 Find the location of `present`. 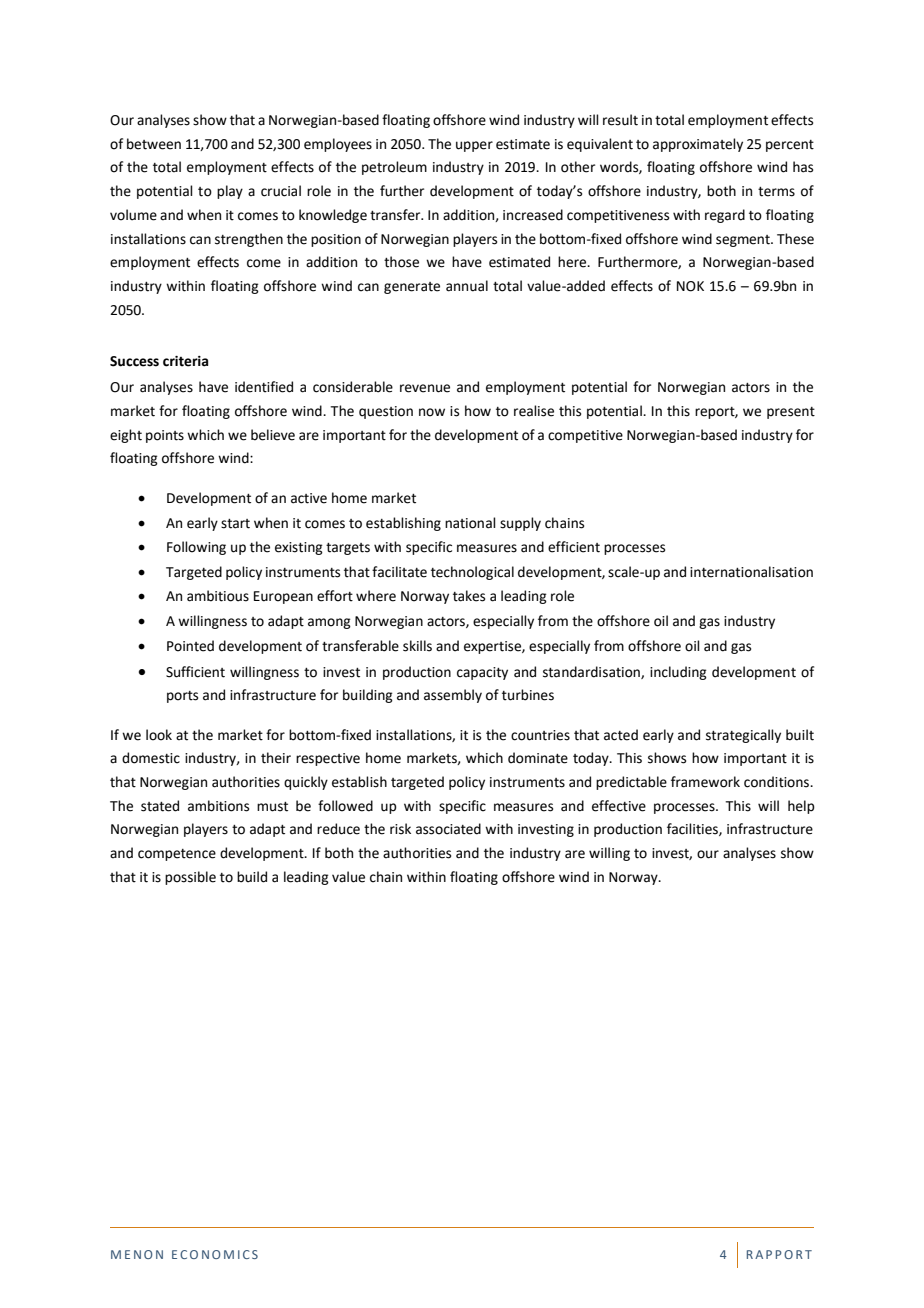

present is located at coordinates (791, 413).
